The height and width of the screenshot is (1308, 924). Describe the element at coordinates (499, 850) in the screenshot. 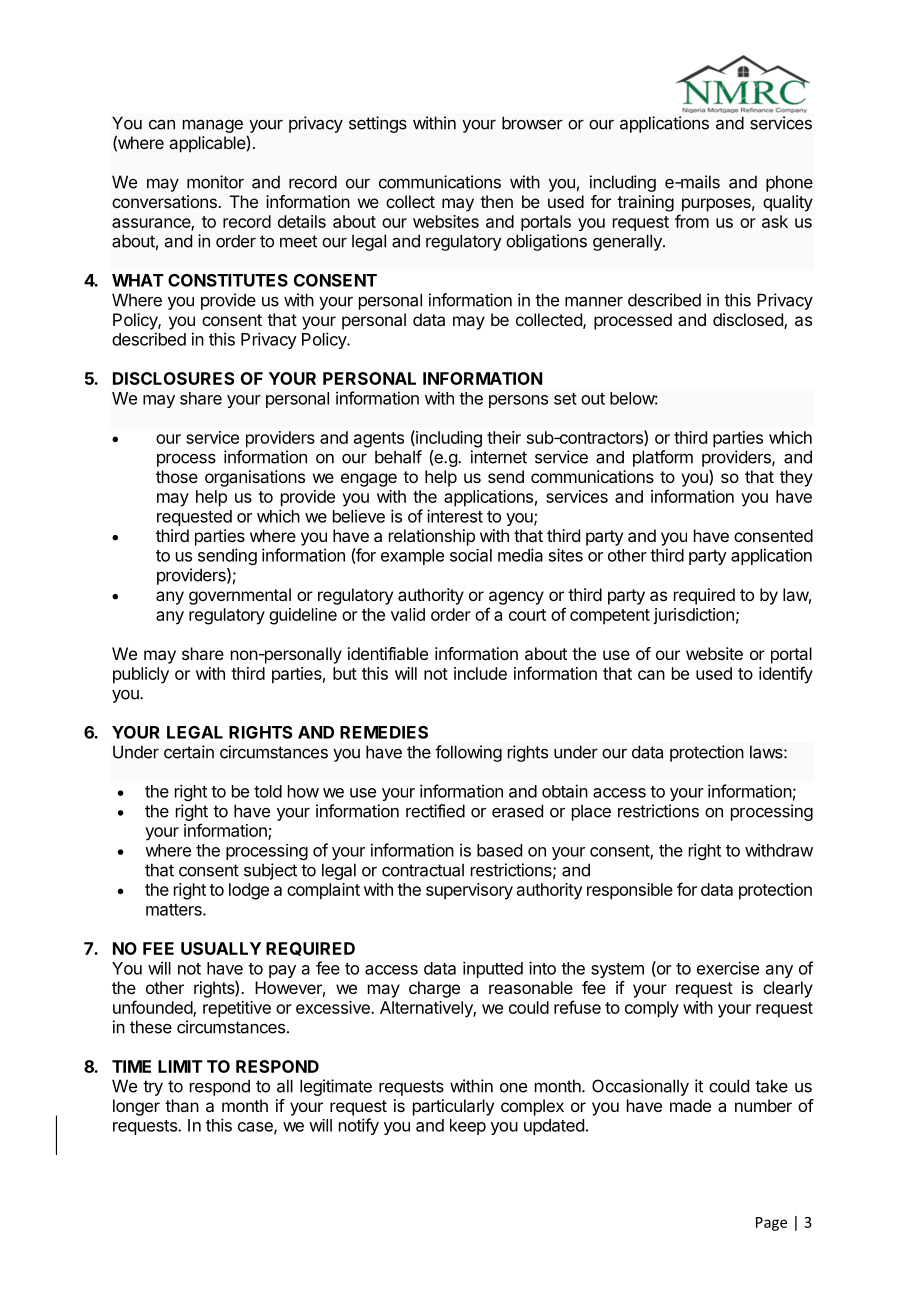

I see `based` at that location.
